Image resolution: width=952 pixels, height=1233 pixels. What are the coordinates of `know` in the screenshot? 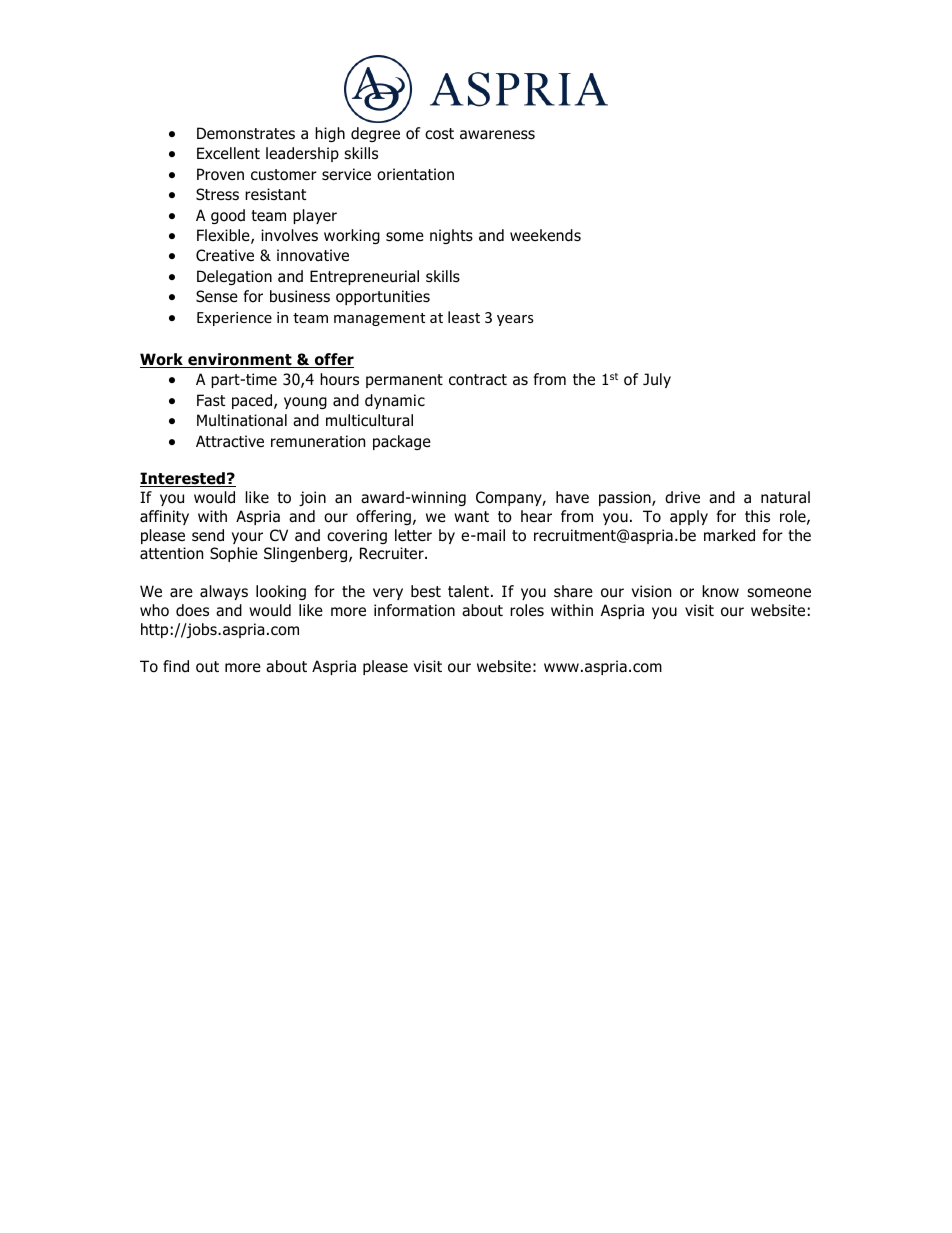 It's located at (720, 591).
